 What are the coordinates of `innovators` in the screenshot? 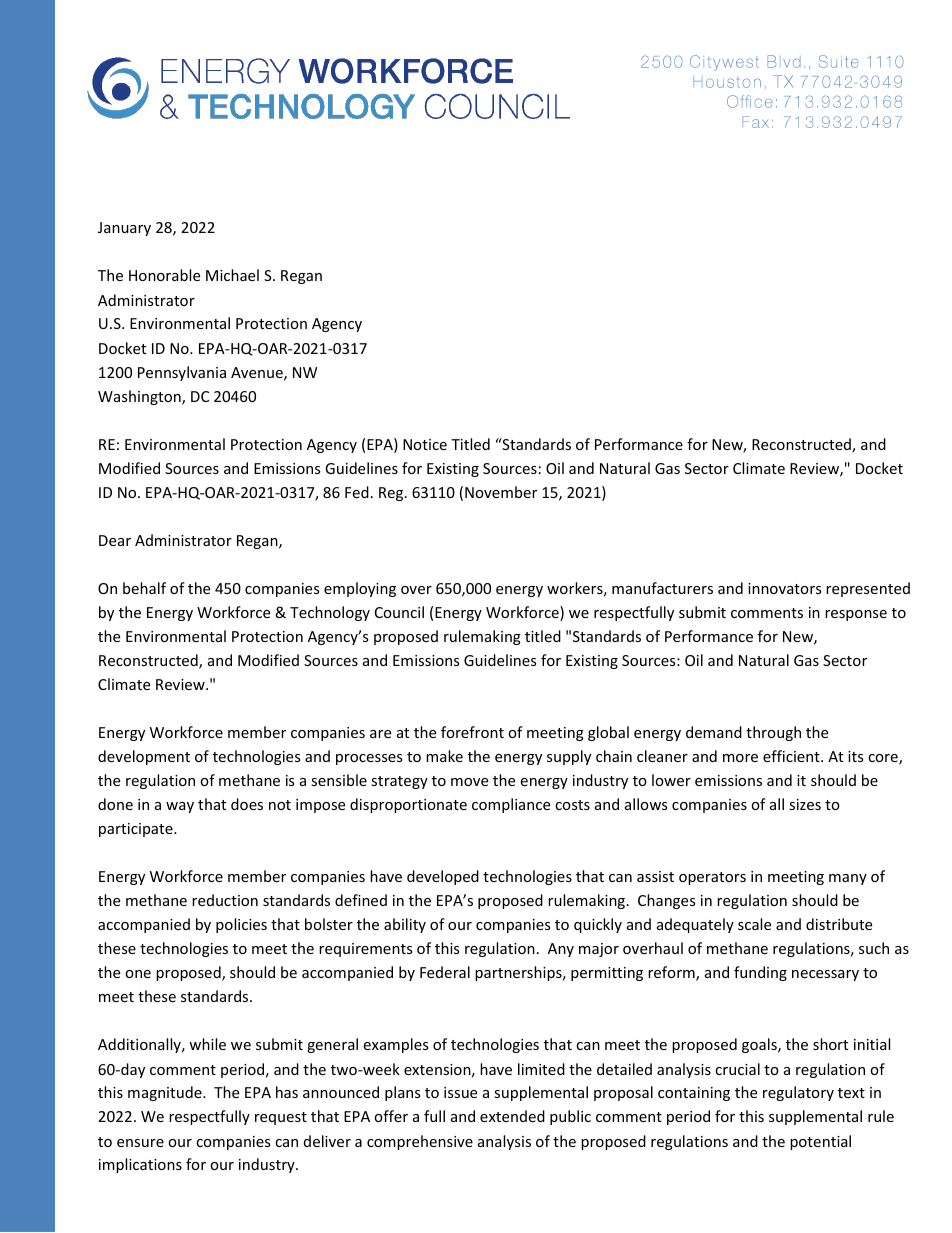 It's located at (785, 588).
